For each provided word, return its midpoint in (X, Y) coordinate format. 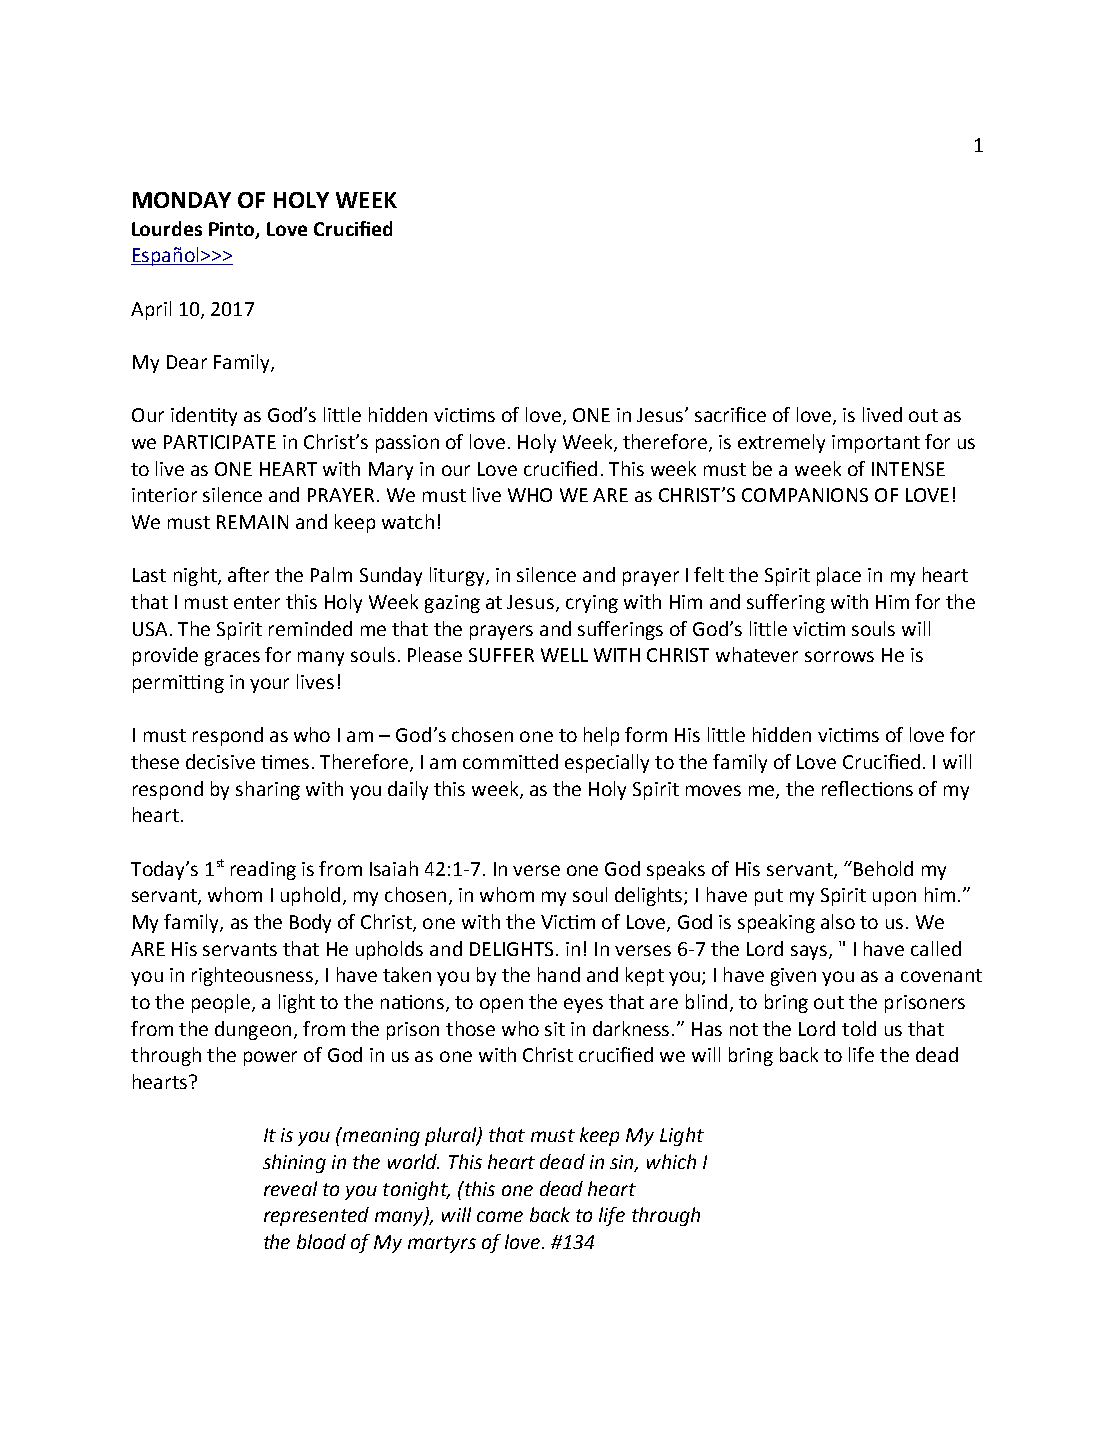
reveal (290, 1188)
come (500, 1216)
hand (559, 974)
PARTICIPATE (220, 442)
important (876, 444)
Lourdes (167, 228)
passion (407, 444)
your (269, 685)
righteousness (254, 976)
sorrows (839, 656)
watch (408, 521)
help (601, 736)
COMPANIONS (805, 495)
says (809, 952)
